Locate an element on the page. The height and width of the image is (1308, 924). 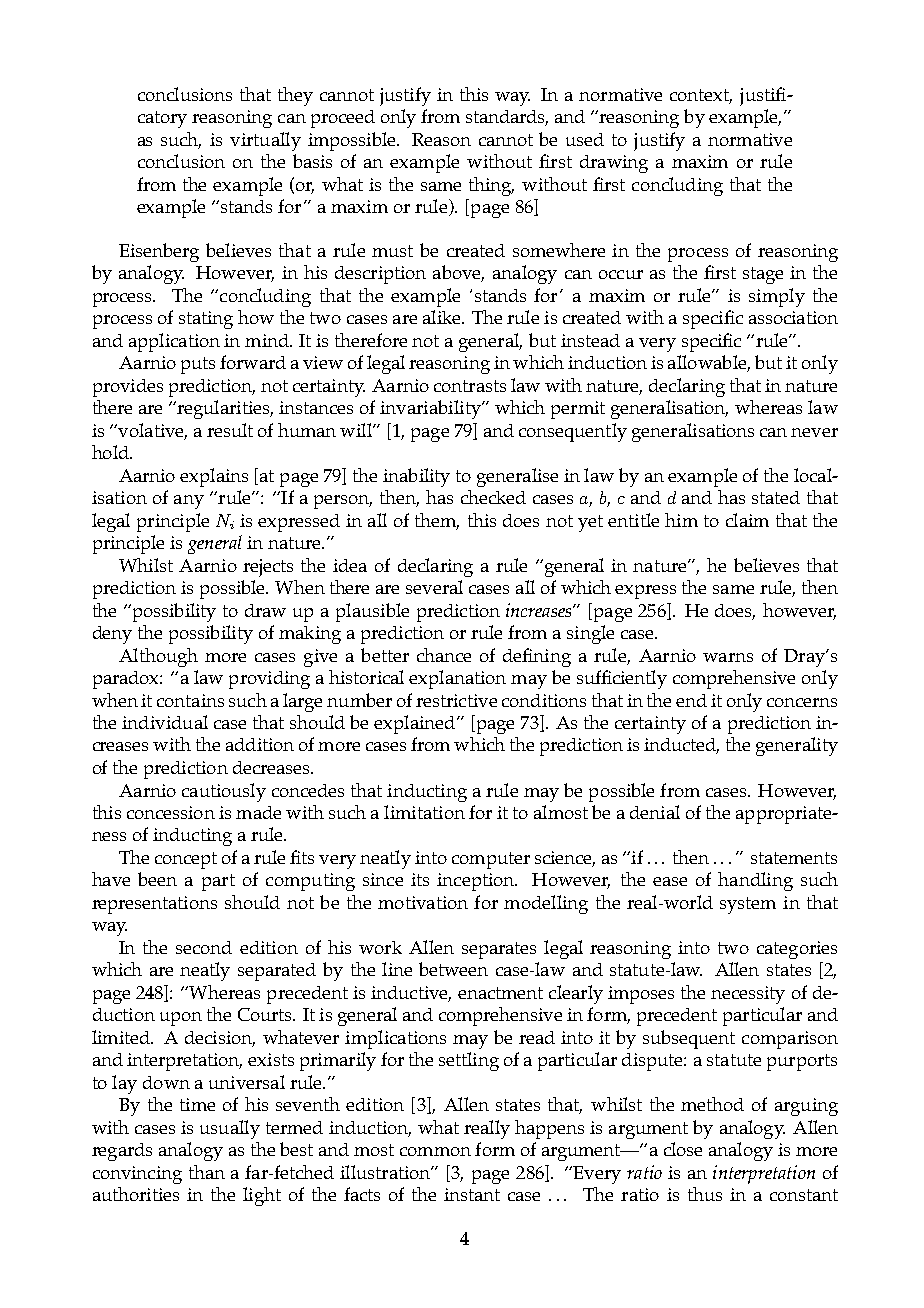
common is located at coordinates (435, 1151).
